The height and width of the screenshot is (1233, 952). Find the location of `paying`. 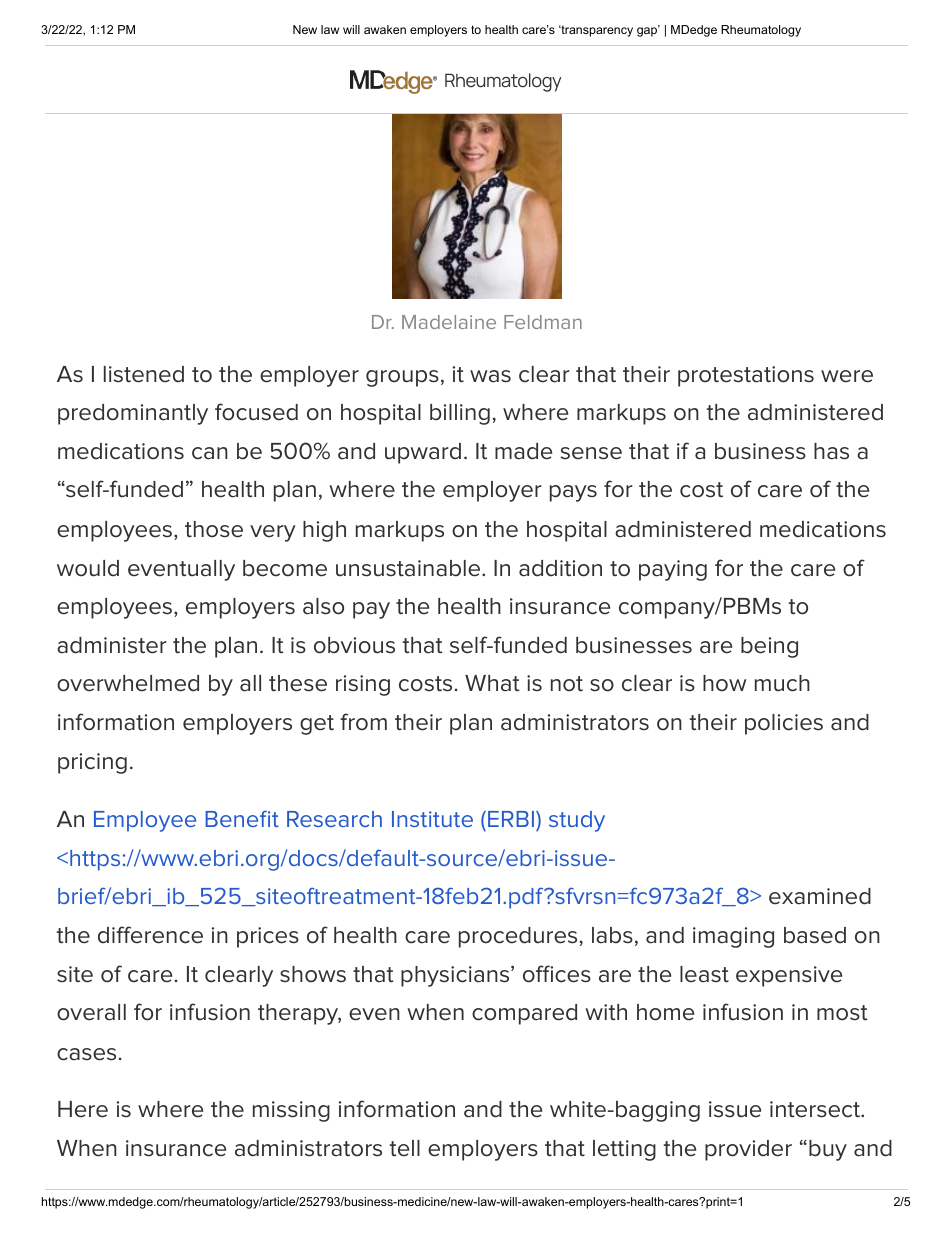

paying is located at coordinates (673, 570).
